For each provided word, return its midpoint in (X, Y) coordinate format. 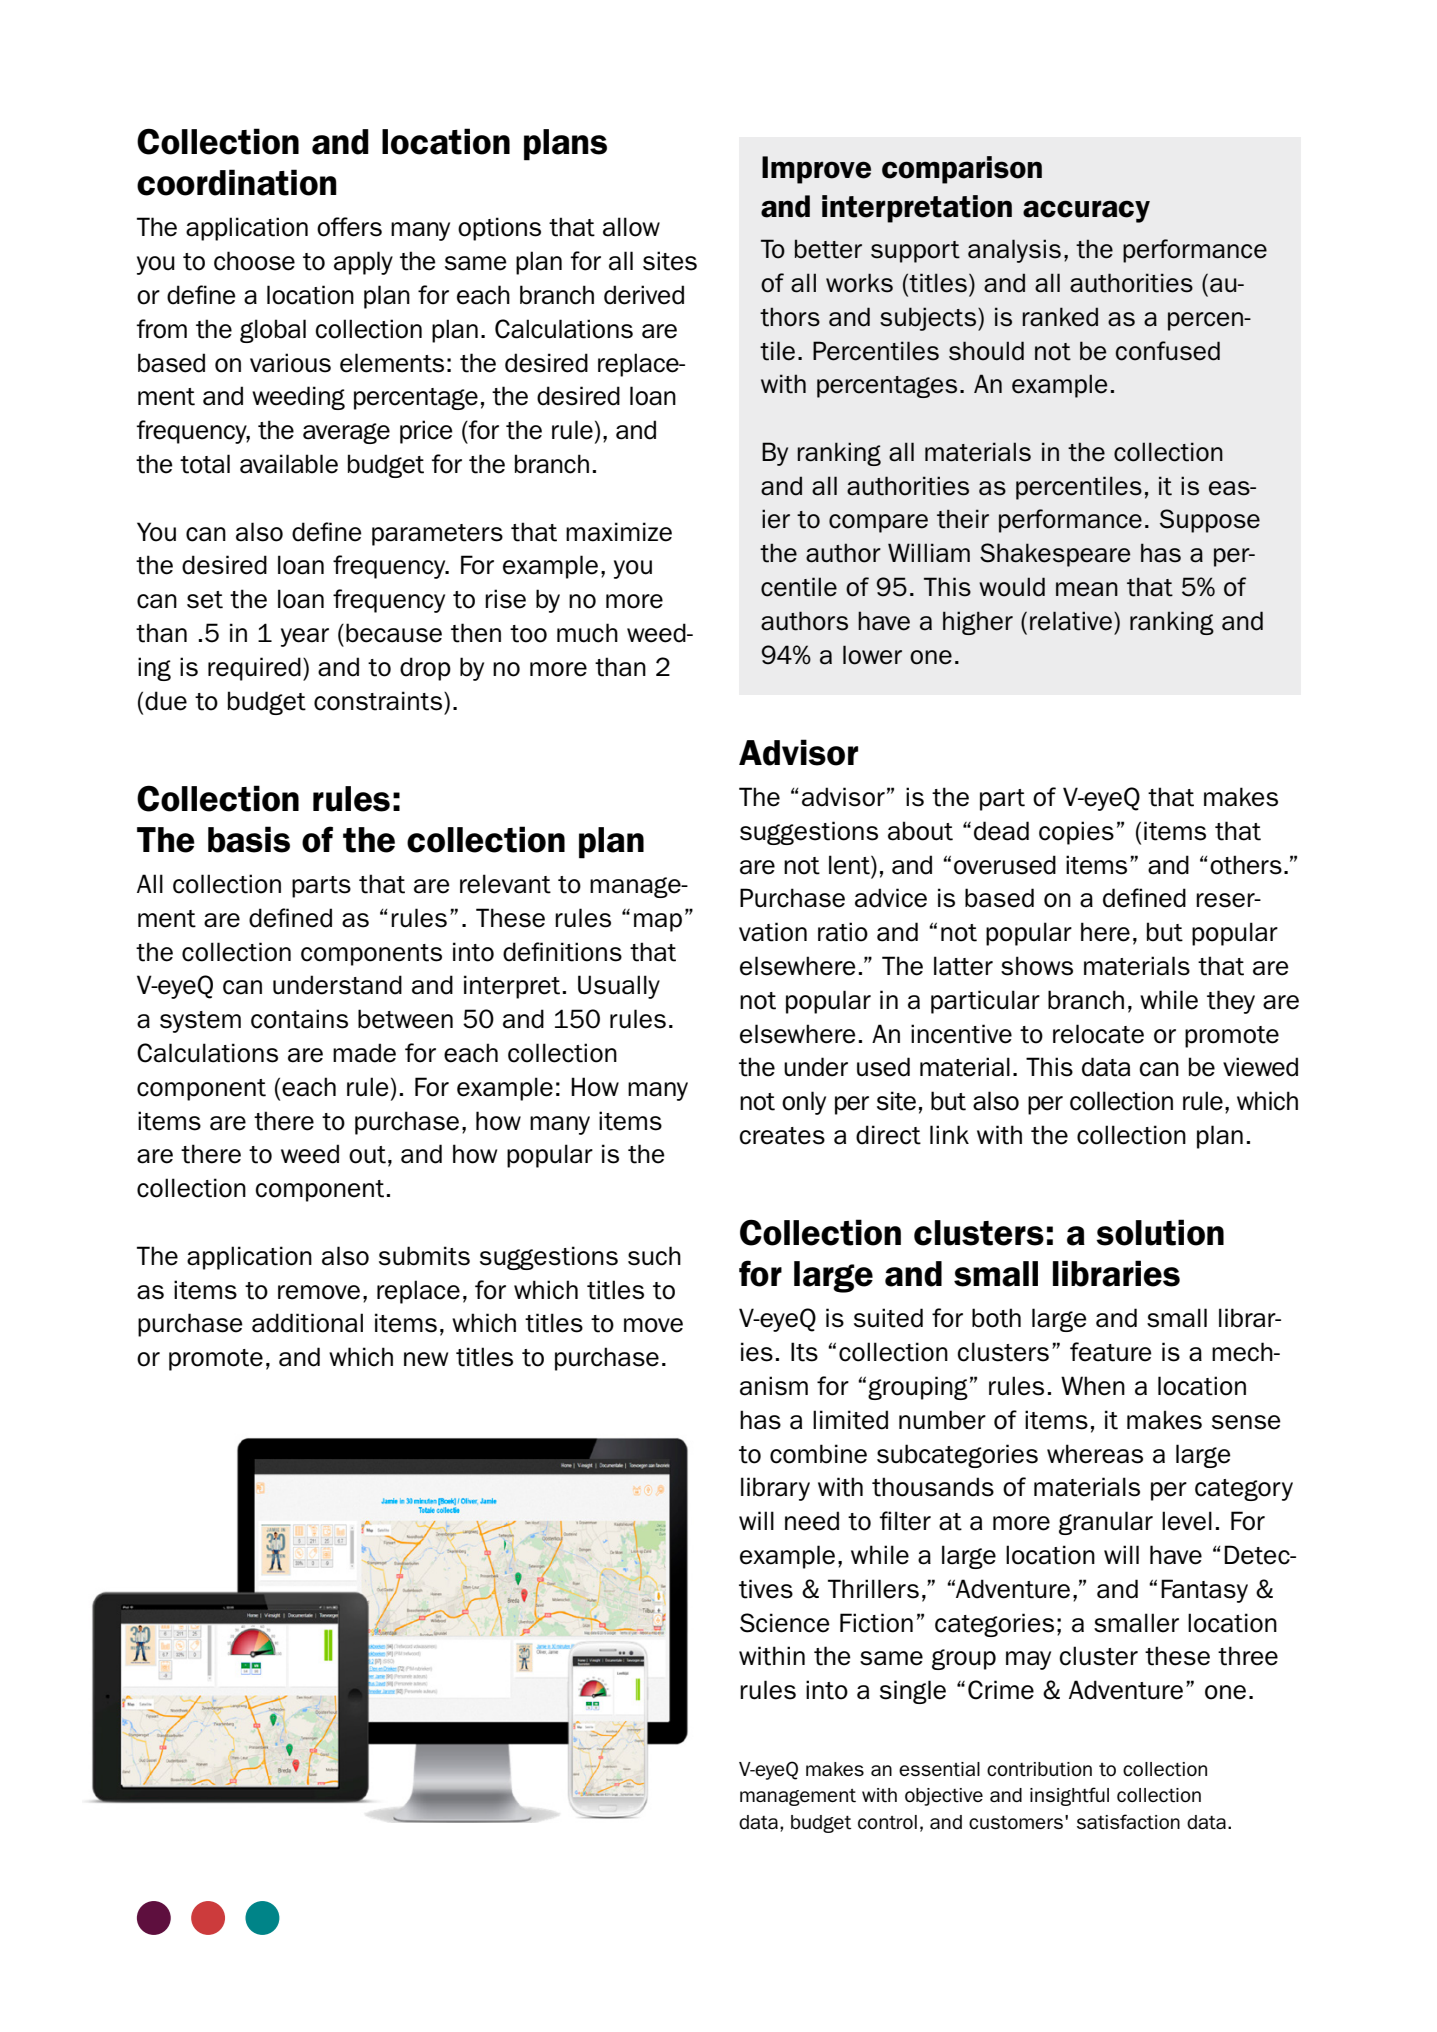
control (887, 1822)
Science (785, 1623)
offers (349, 227)
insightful (1069, 1796)
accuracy (1086, 211)
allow (631, 227)
